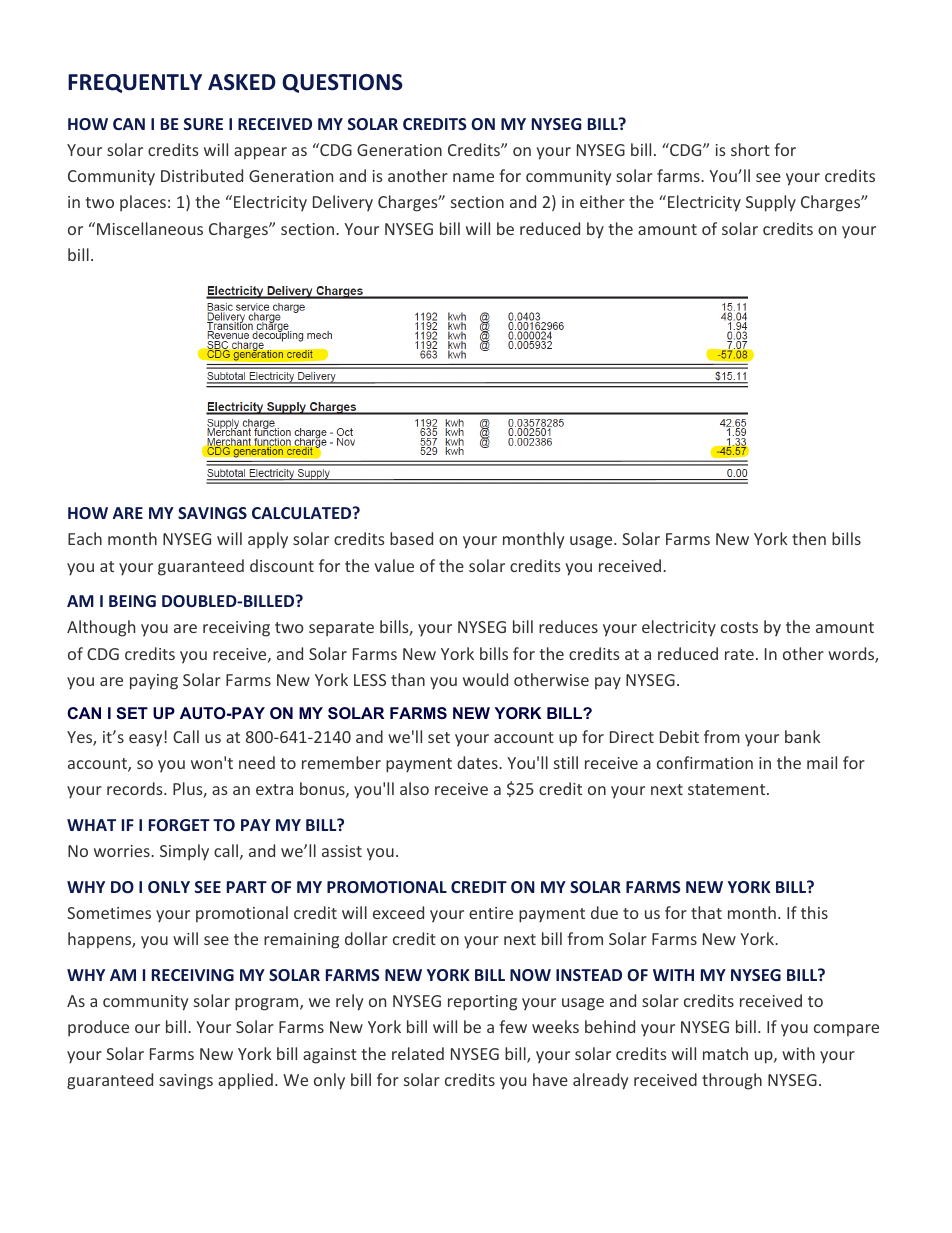 This document has width=952, height=1233. Describe the element at coordinates (245, 1081) in the document. I see `applied` at that location.
